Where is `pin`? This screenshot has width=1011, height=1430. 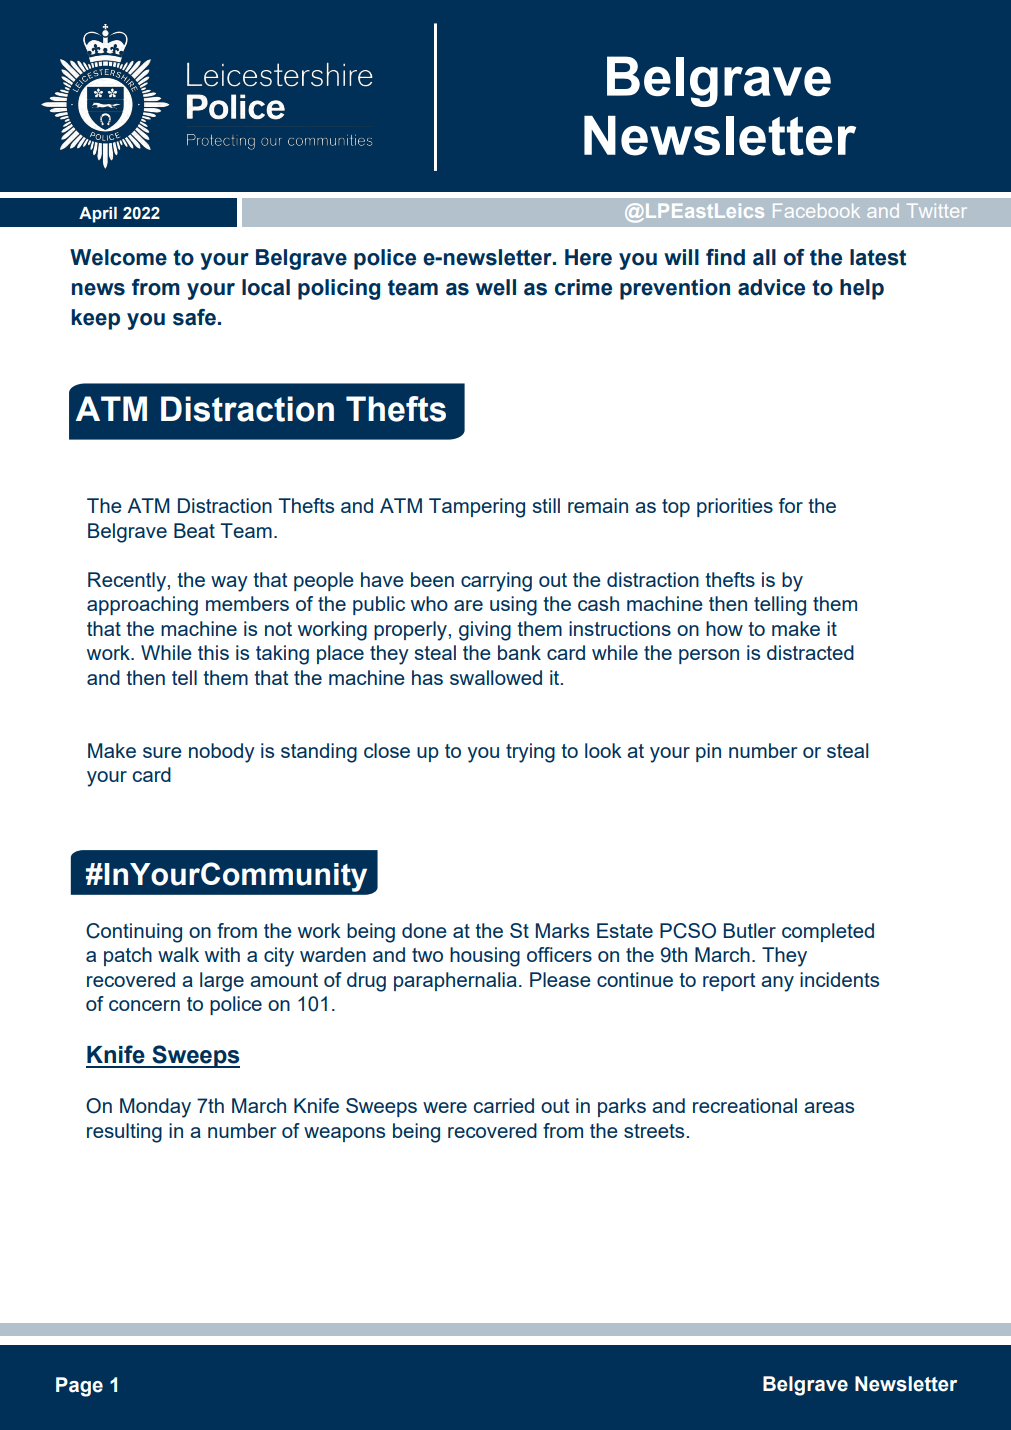
pin is located at coordinates (708, 752).
